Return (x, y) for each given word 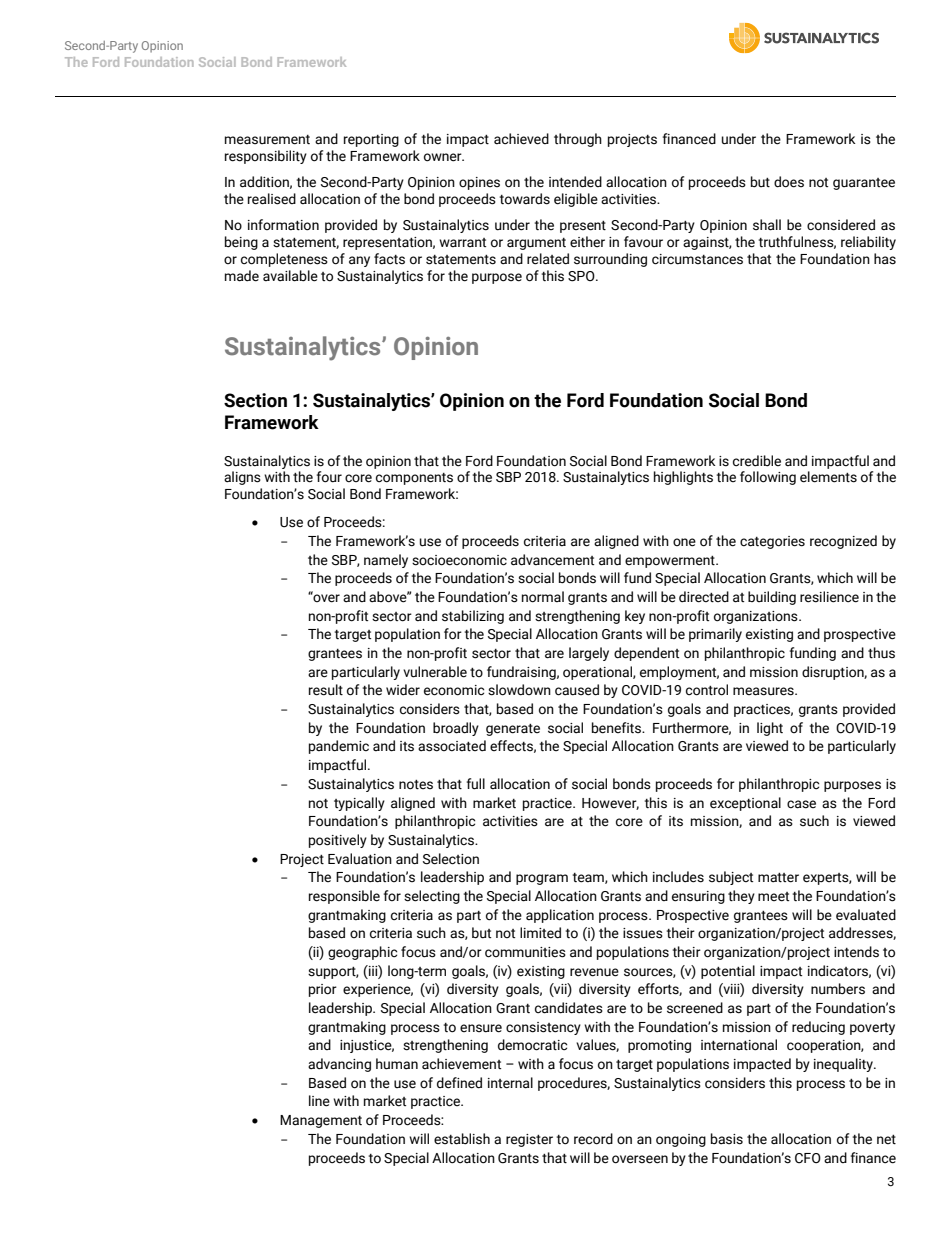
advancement (552, 560)
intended (575, 182)
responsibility (266, 157)
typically (359, 804)
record (593, 1139)
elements (828, 477)
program (542, 879)
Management (321, 1121)
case (801, 804)
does (789, 182)
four (329, 477)
